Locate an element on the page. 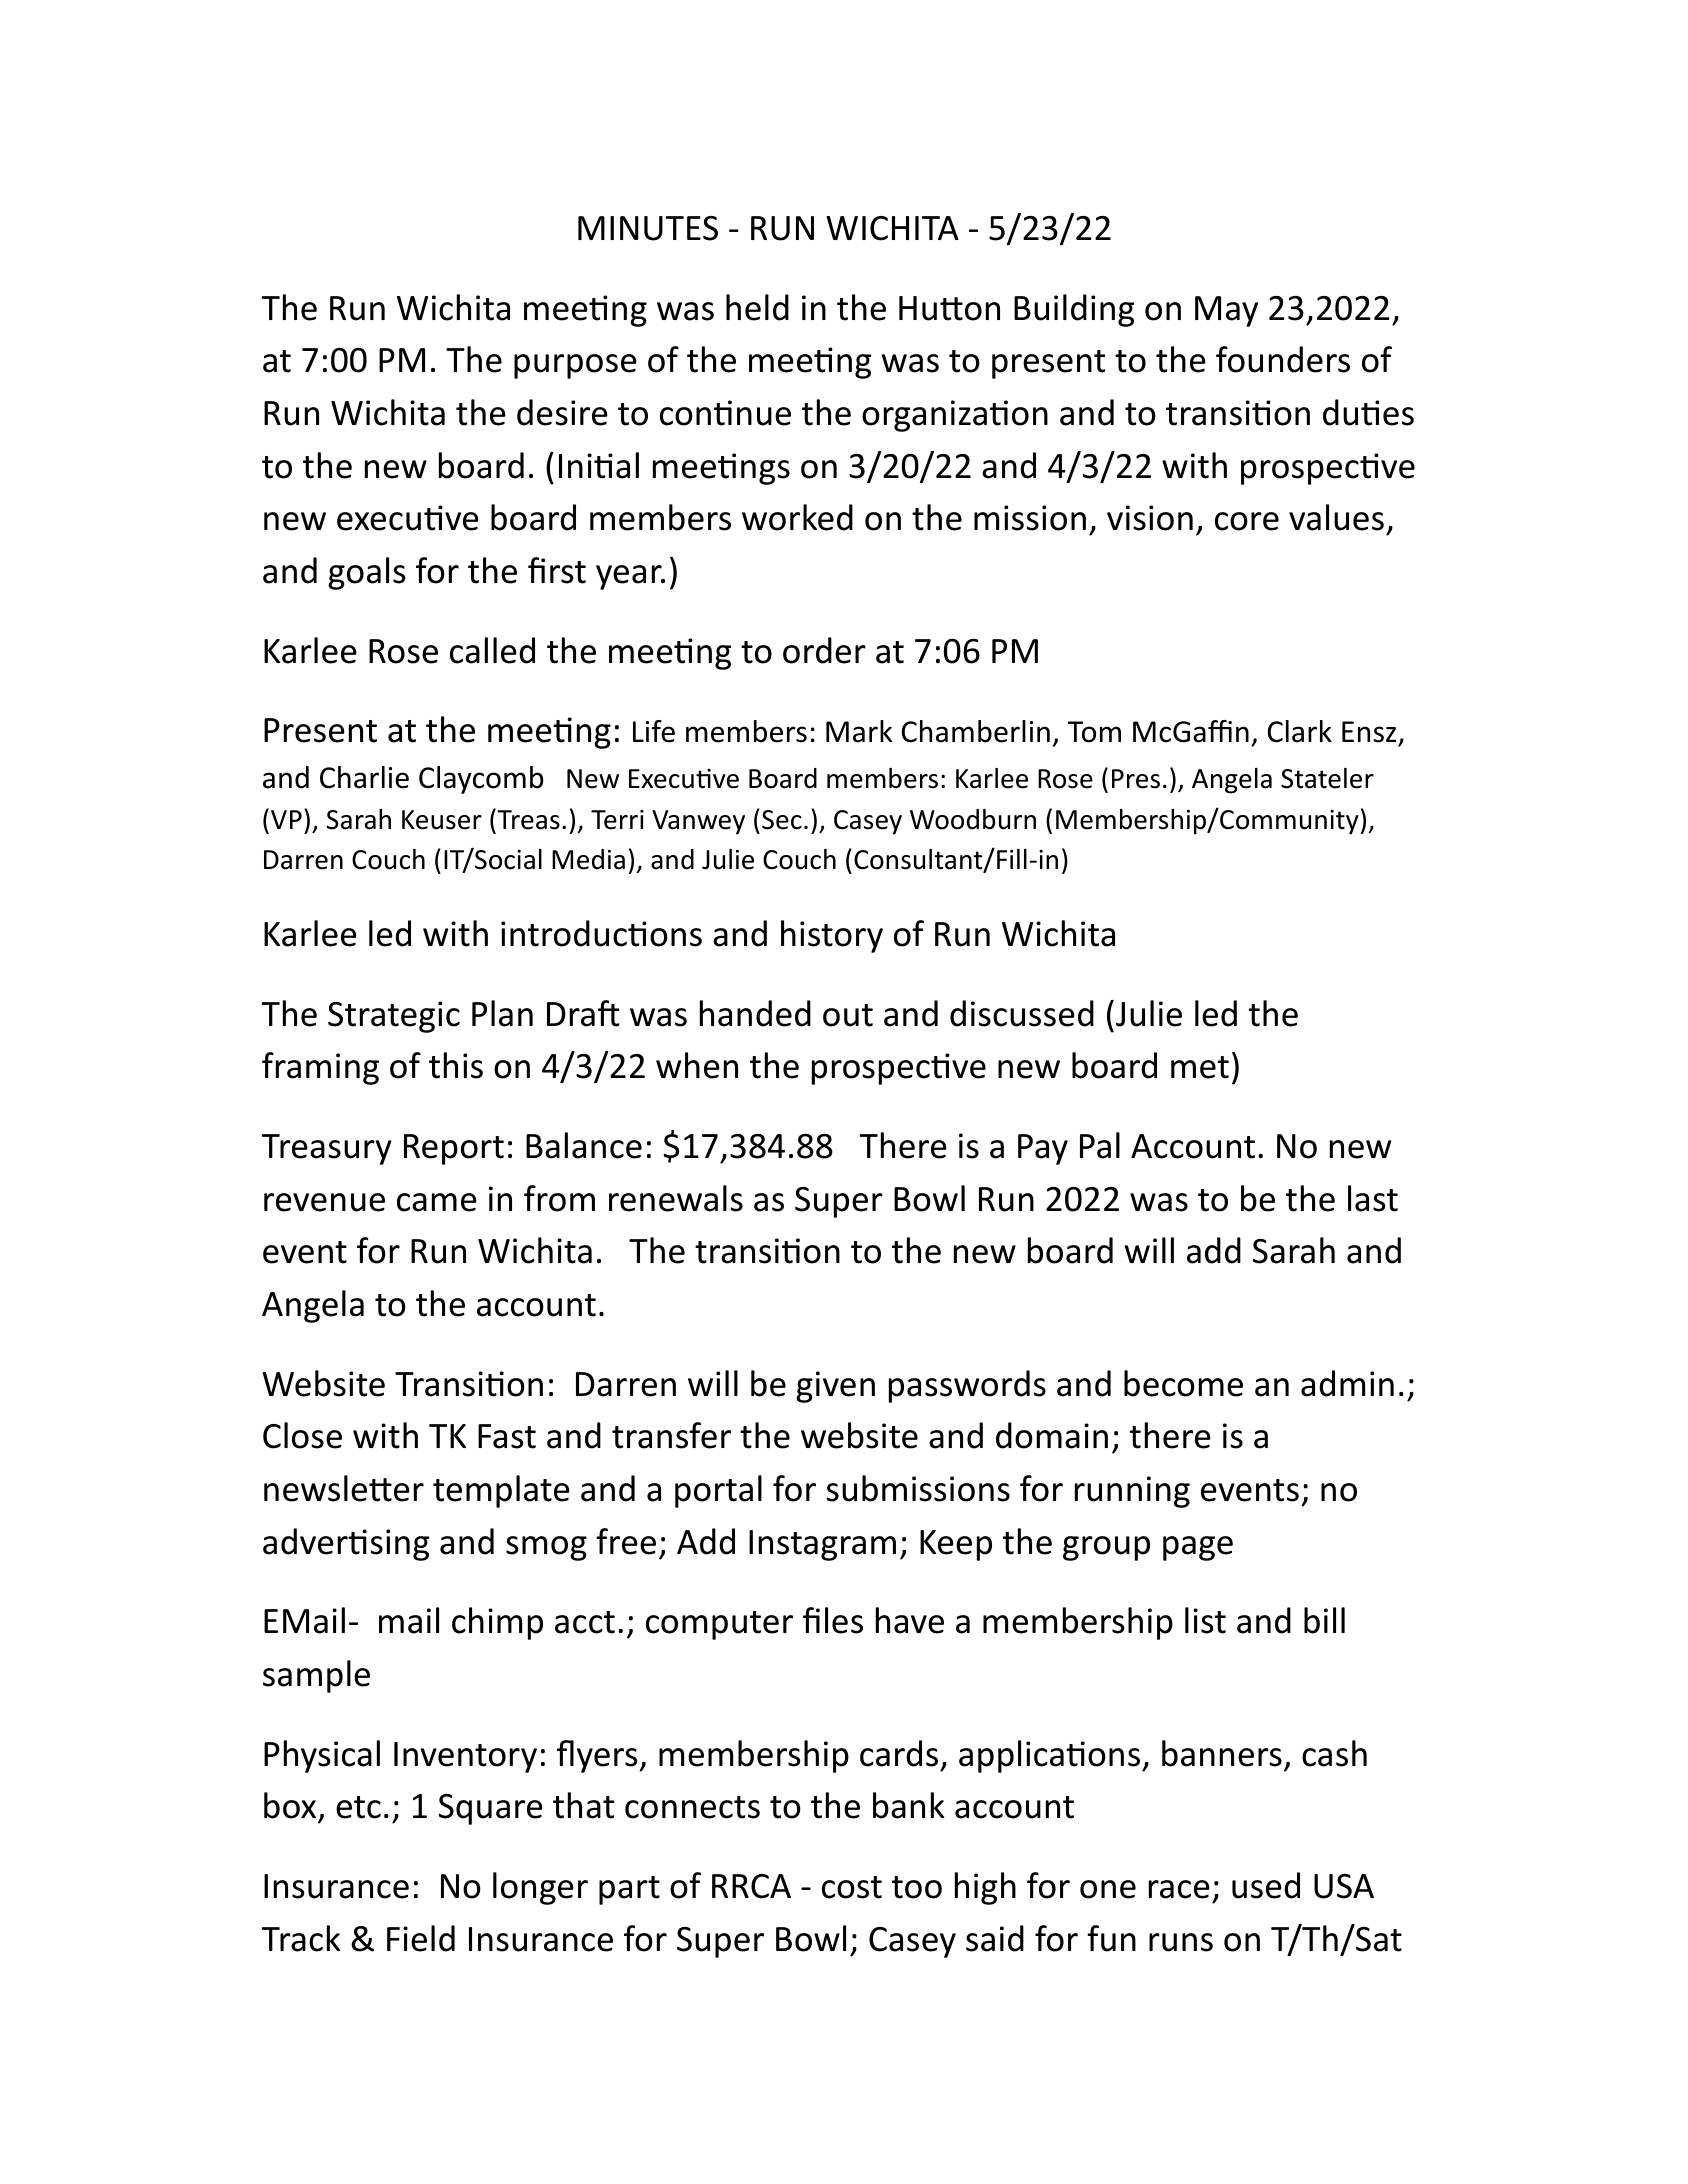 The image size is (1688, 2184). held is located at coordinates (757, 307).
